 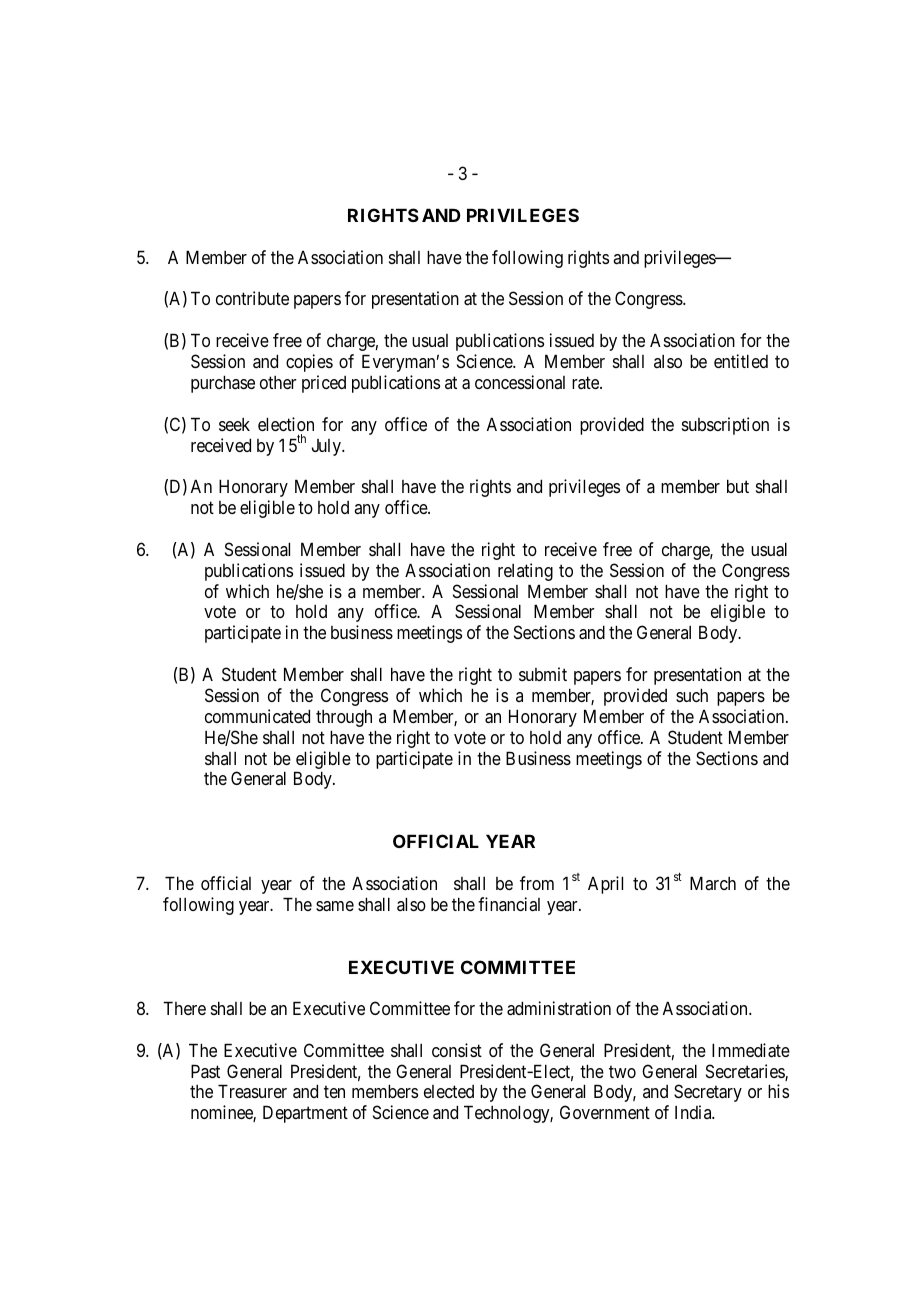 I want to click on Treasurer, so click(x=252, y=1091).
